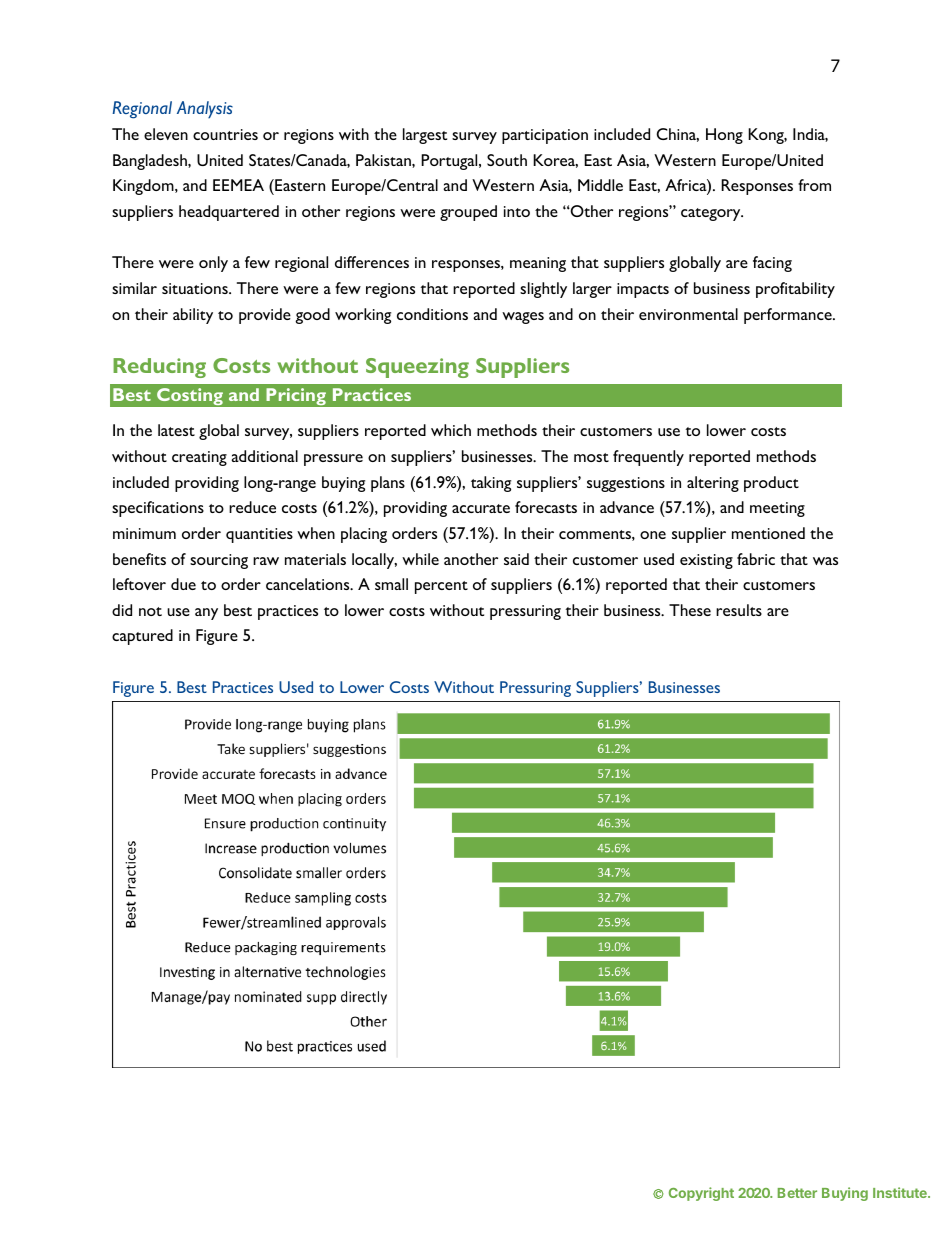 Image resolution: width=952 pixels, height=1233 pixels. Describe the element at coordinates (507, 160) in the screenshot. I see `South` at that location.
